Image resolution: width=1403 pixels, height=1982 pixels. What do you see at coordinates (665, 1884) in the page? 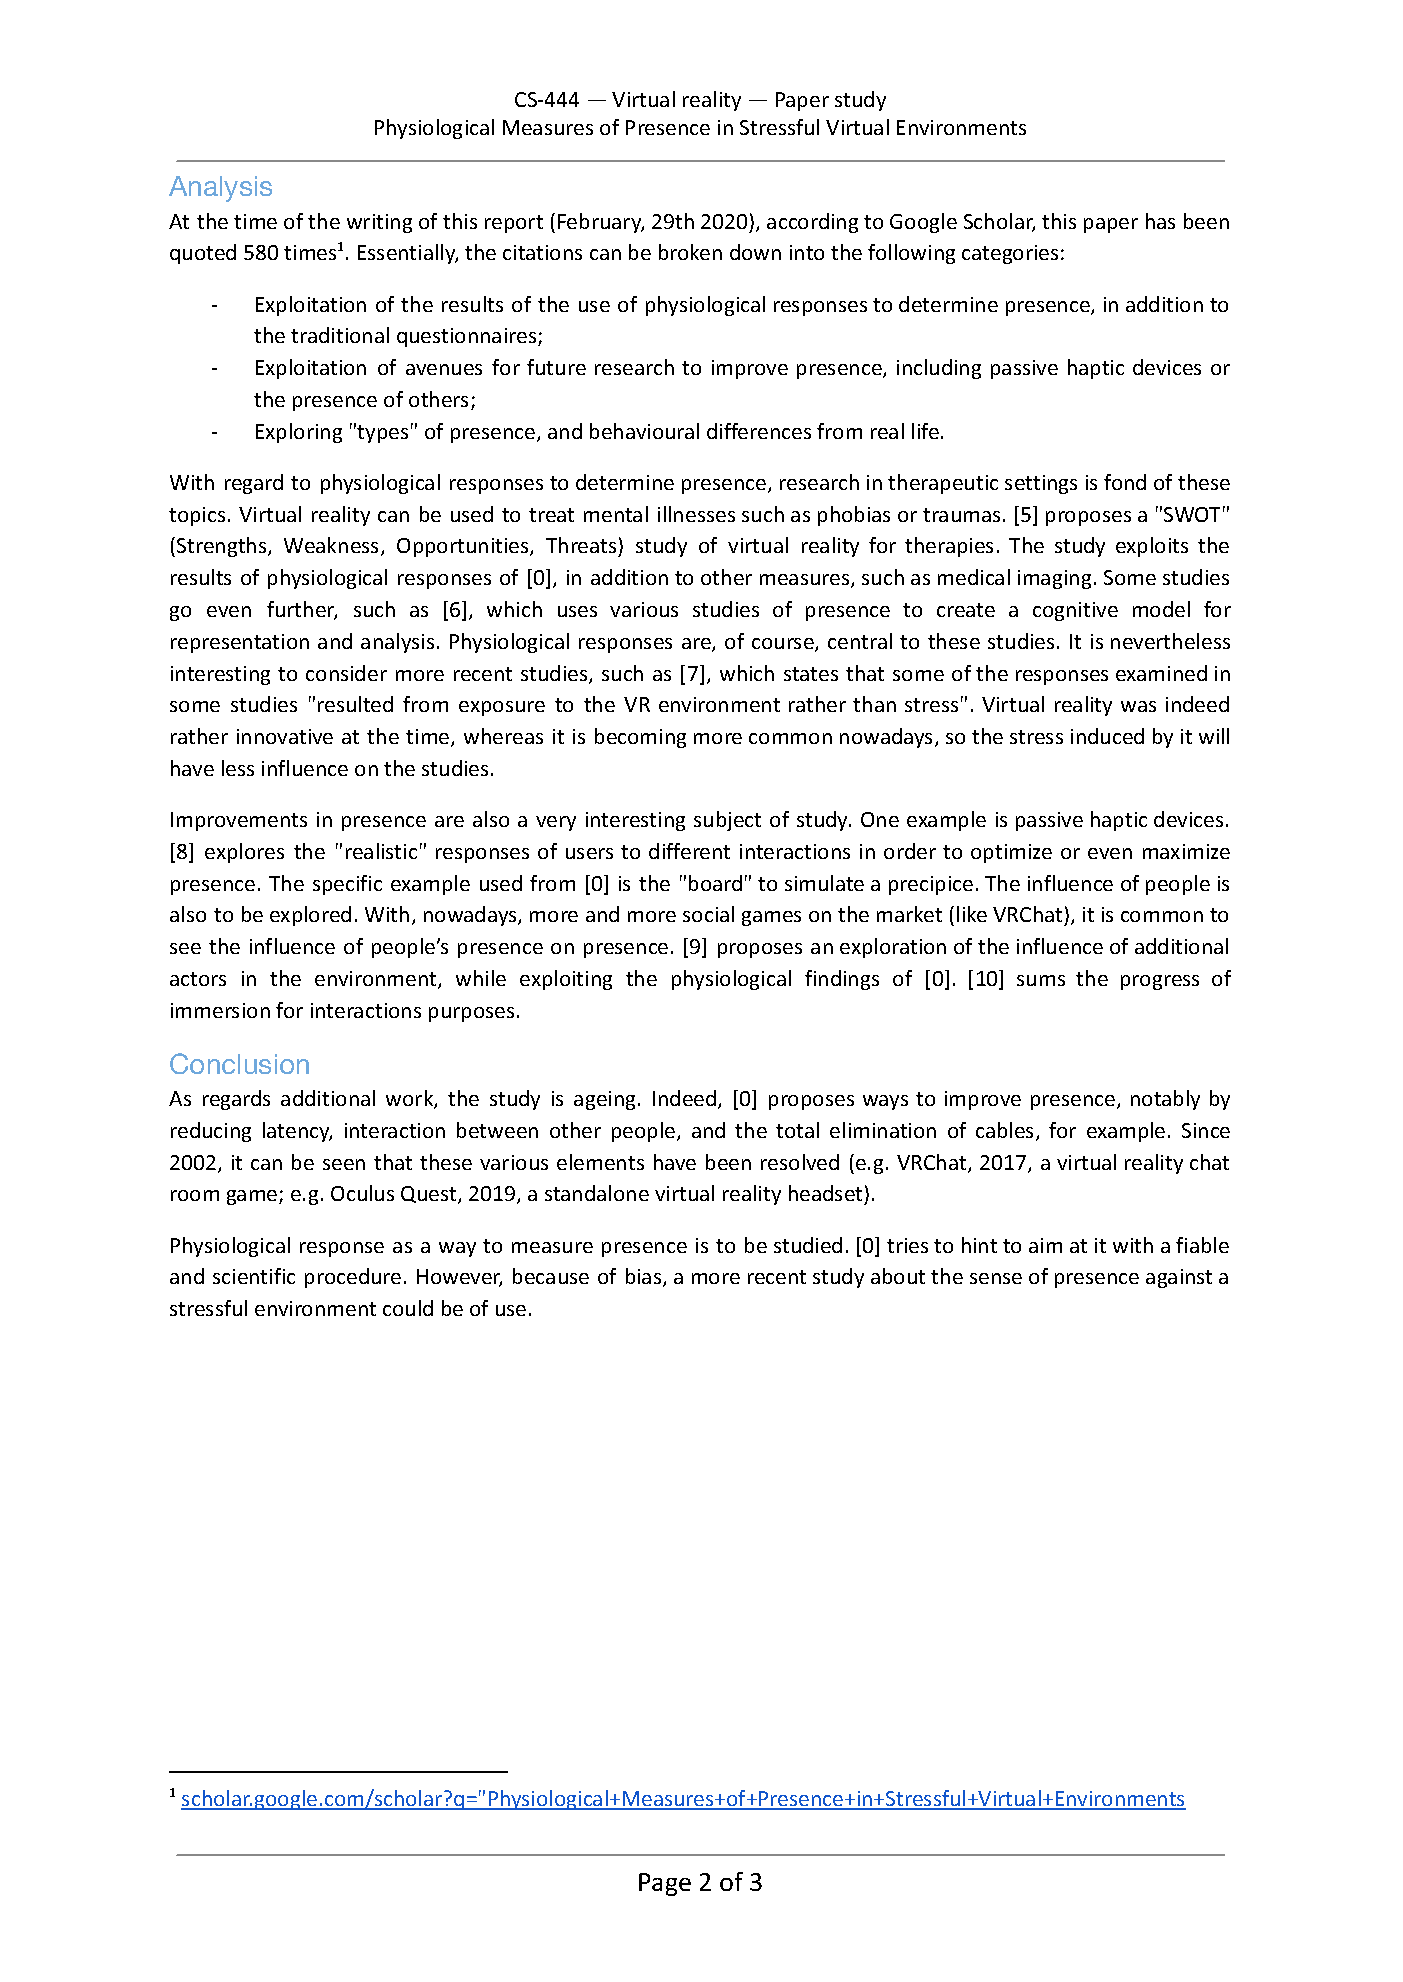
I see `Page` at bounding box center [665, 1884].
